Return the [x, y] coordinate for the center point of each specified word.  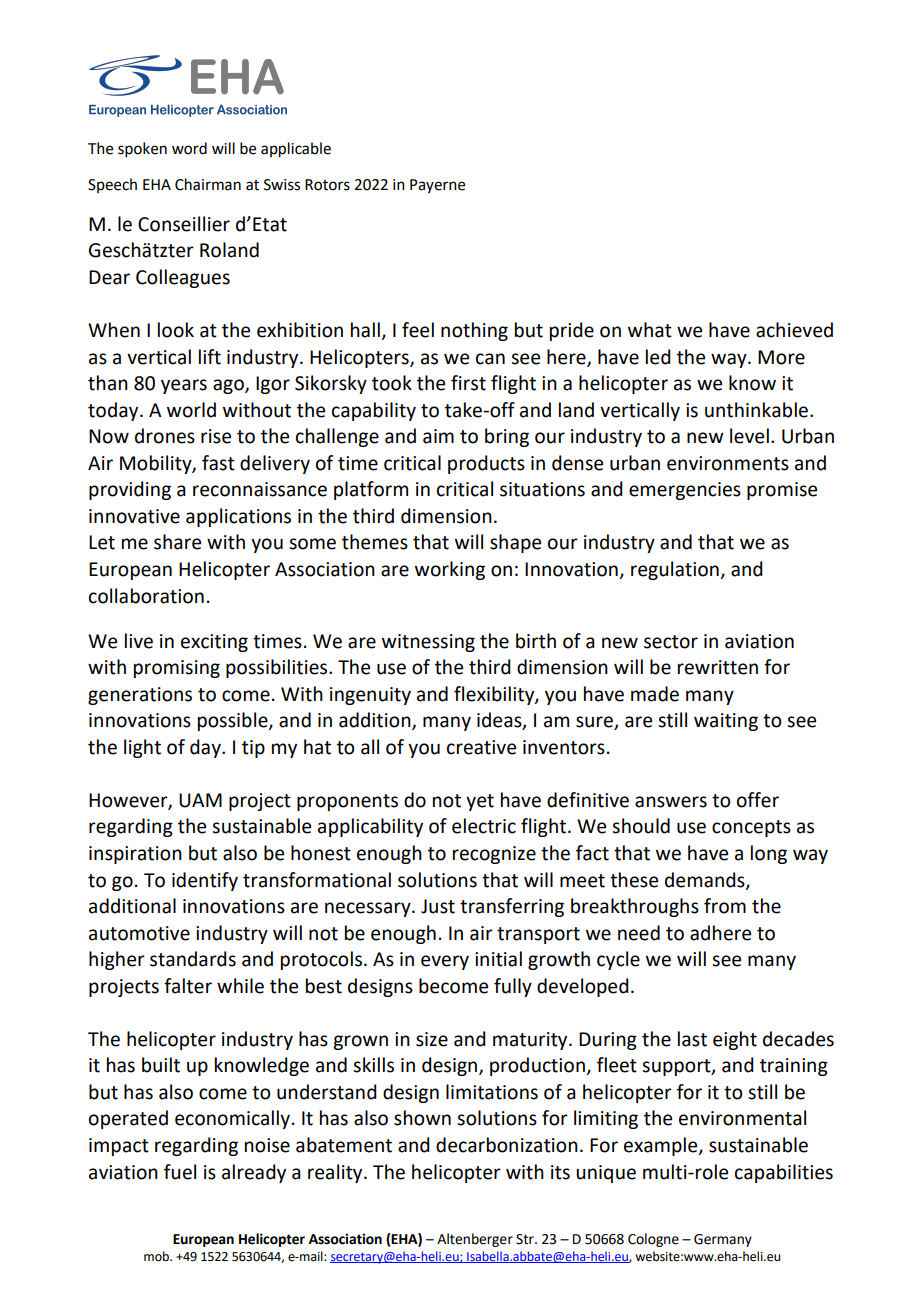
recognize [494, 855]
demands [706, 880]
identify [205, 881]
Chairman [208, 184]
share [177, 542]
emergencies [685, 491]
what [650, 330]
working [450, 570]
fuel [180, 1172]
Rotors [327, 185]
